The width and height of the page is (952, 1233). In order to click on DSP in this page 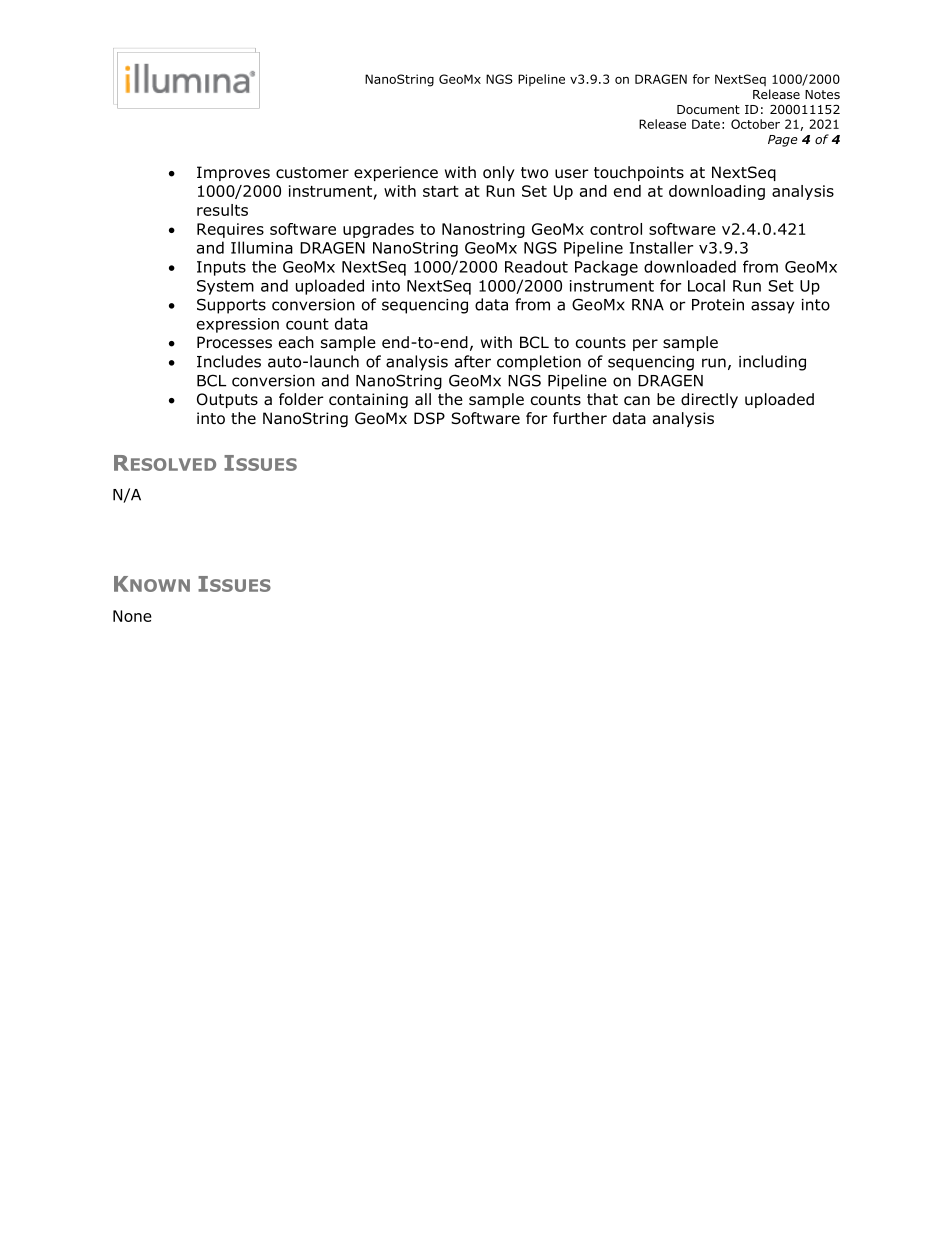, I will do `click(429, 418)`.
